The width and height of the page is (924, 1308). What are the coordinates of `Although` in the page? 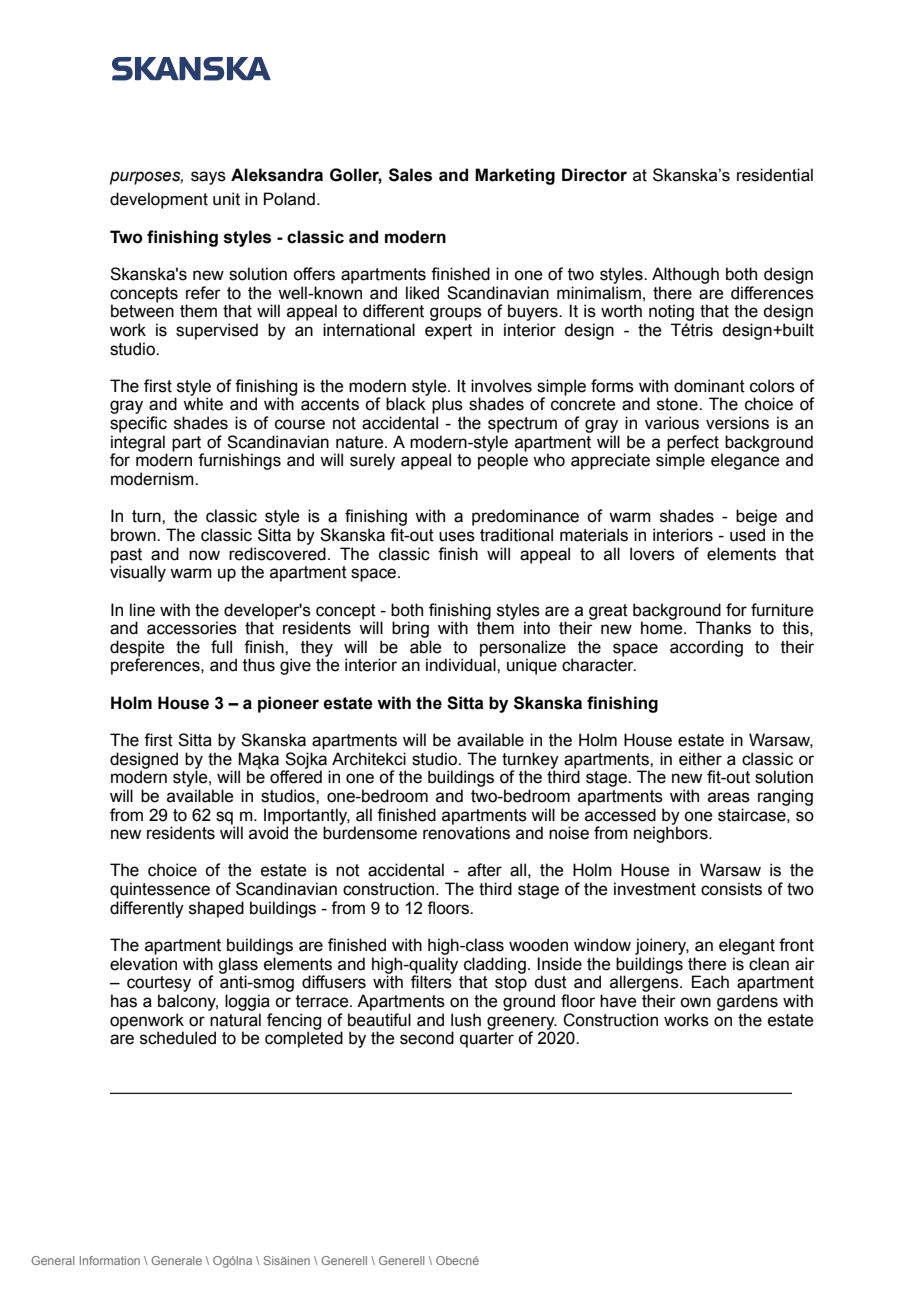 It's located at (685, 275).
